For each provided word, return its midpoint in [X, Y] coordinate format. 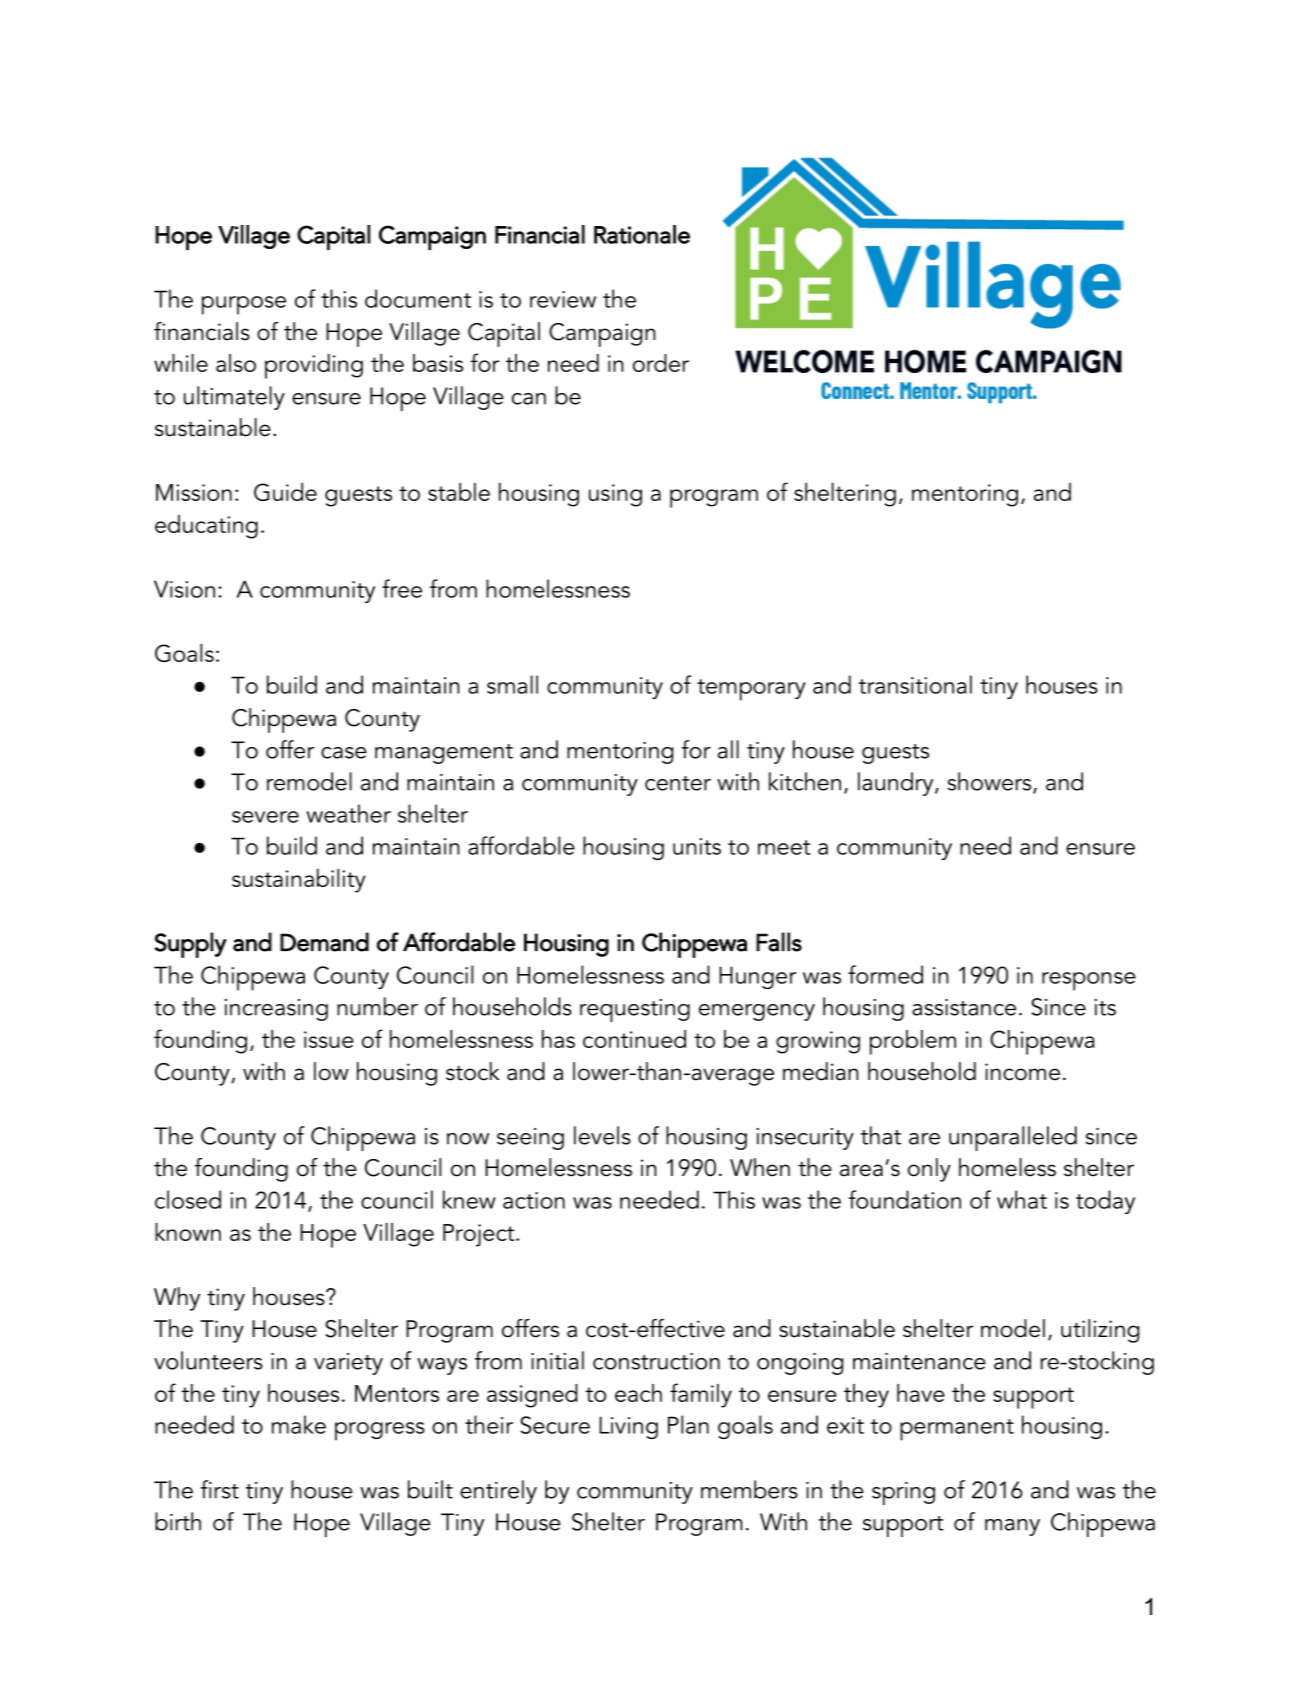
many [1012, 1527]
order [661, 363]
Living [628, 1427]
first [220, 1489]
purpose [244, 305]
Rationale [642, 234]
